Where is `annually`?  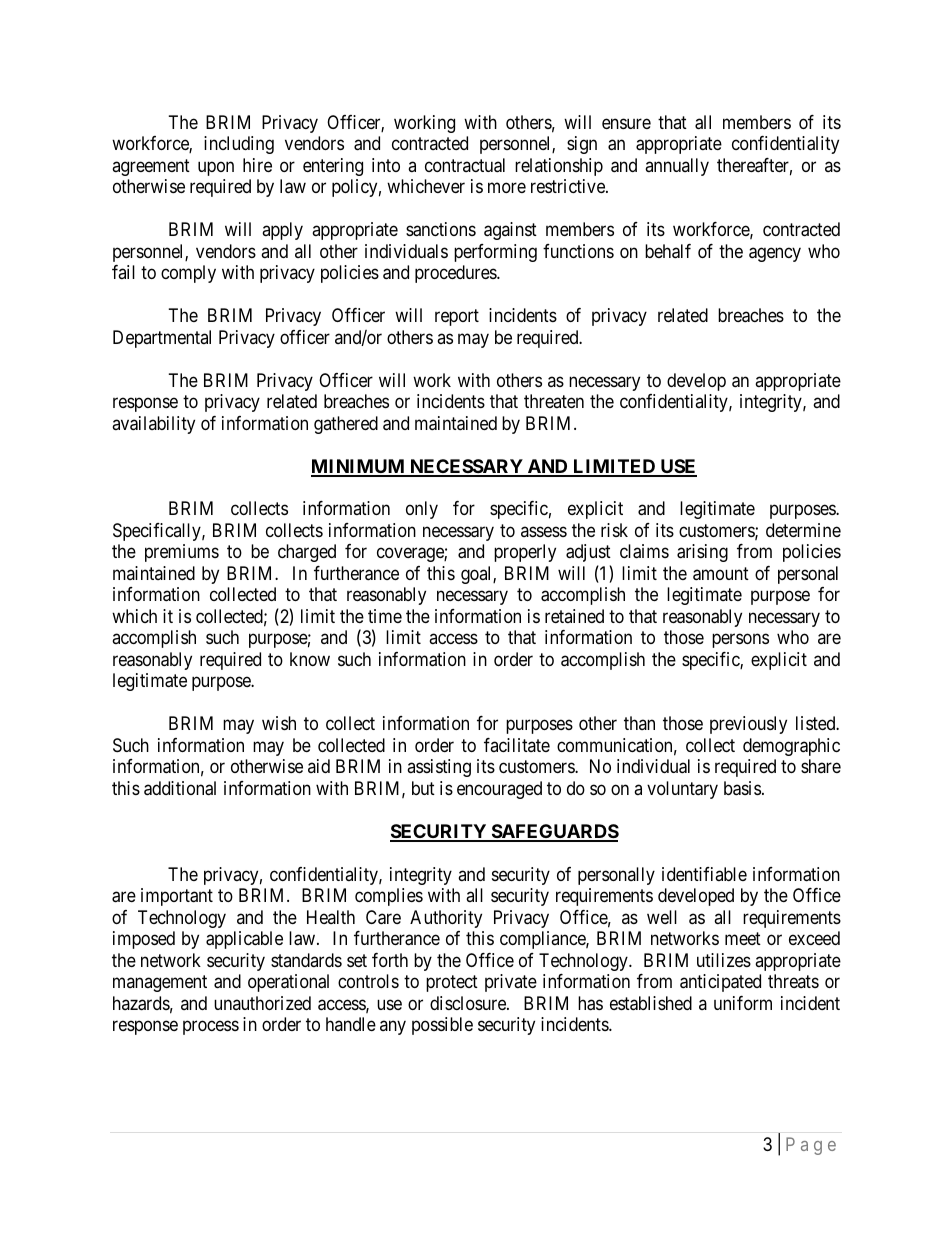 annually is located at coordinates (677, 167).
